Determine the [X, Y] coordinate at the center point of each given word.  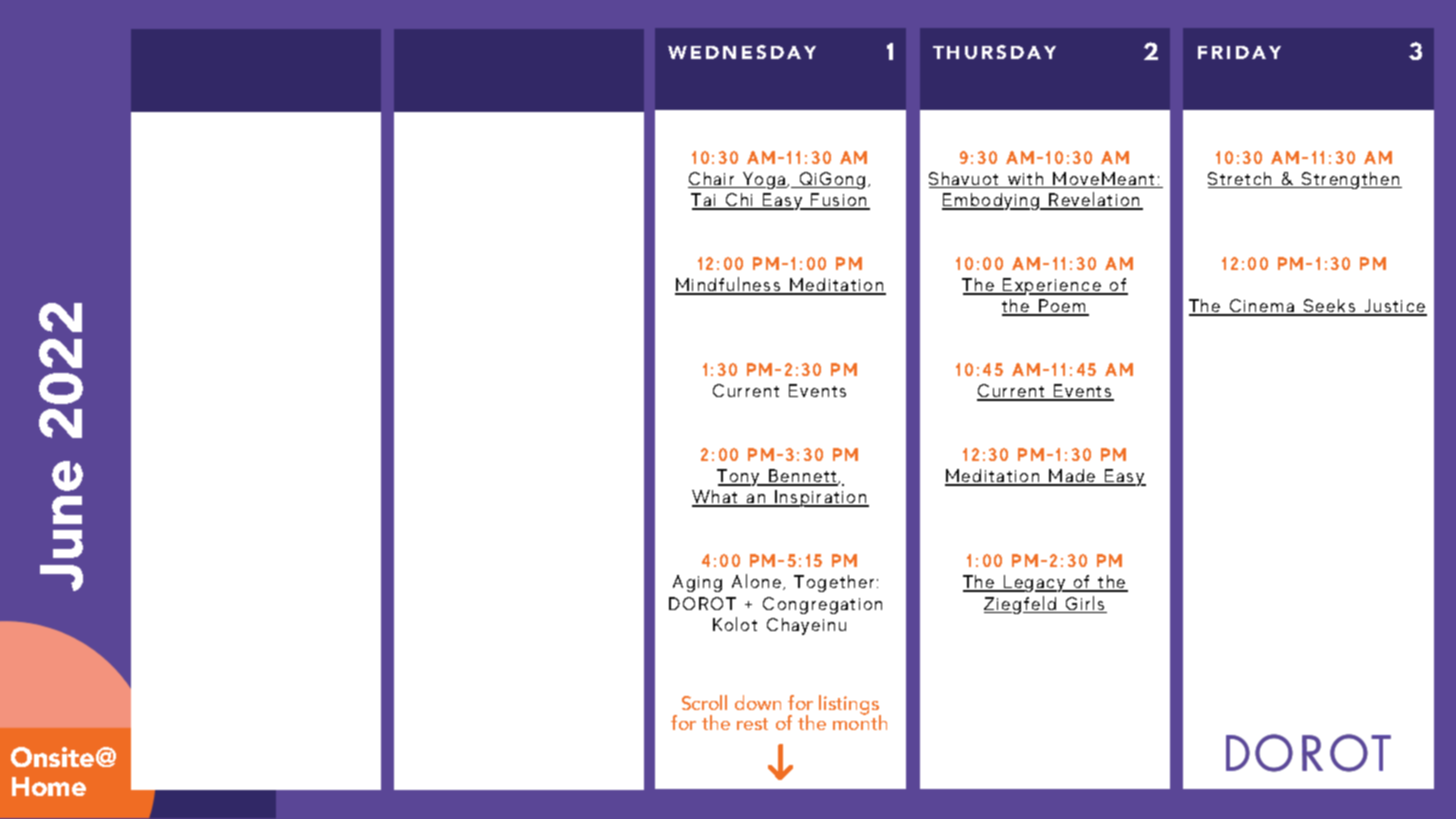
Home [49, 786]
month [860, 721]
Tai [705, 201]
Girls [1085, 604]
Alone [758, 582]
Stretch [1241, 180]
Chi [740, 201]
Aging [697, 583]
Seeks [1330, 307]
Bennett [803, 477]
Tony [739, 477]
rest [752, 724]
